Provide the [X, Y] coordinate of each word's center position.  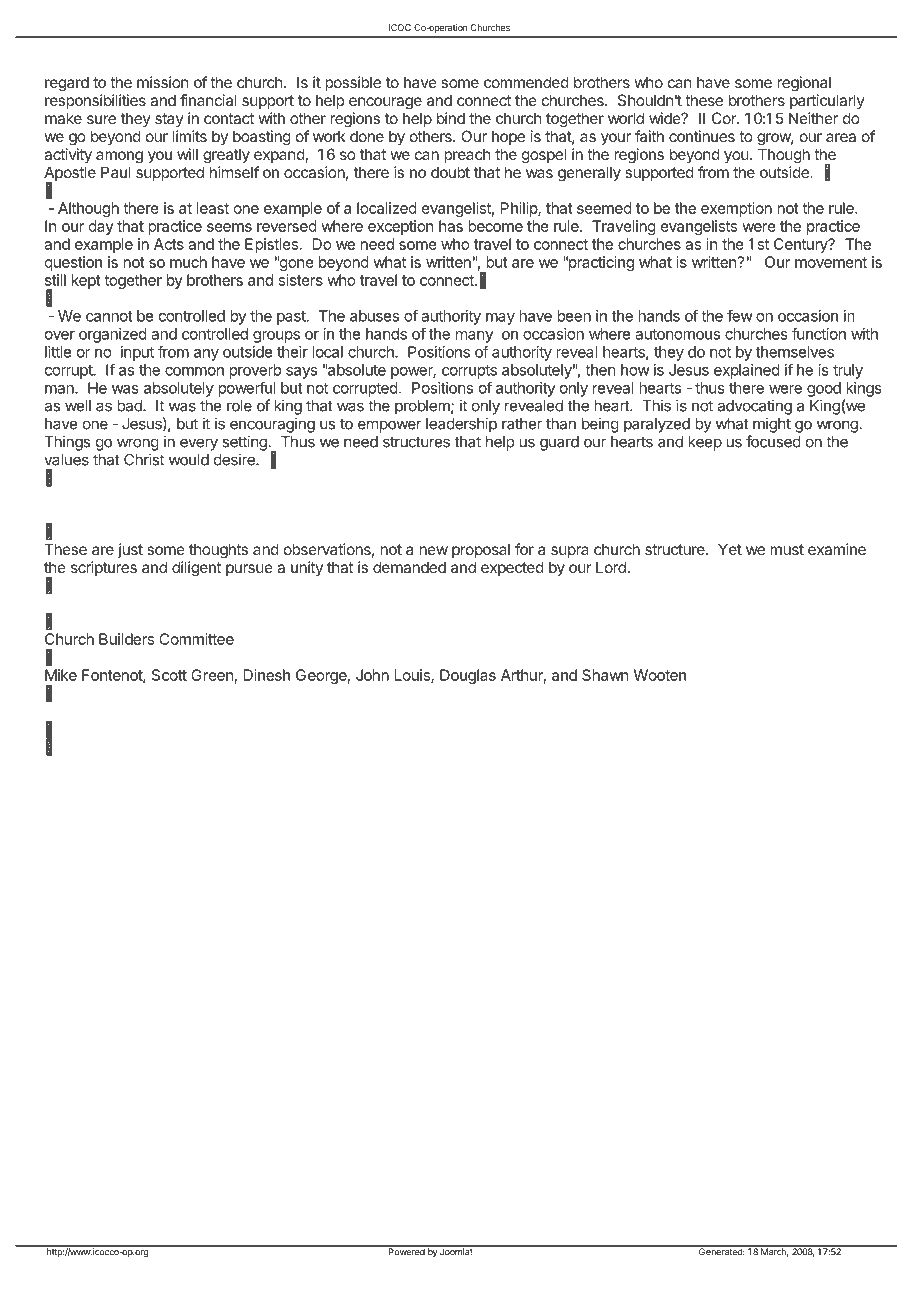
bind [451, 118]
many [474, 337]
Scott [169, 675]
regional [804, 84]
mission [163, 82]
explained [747, 371]
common [194, 371]
